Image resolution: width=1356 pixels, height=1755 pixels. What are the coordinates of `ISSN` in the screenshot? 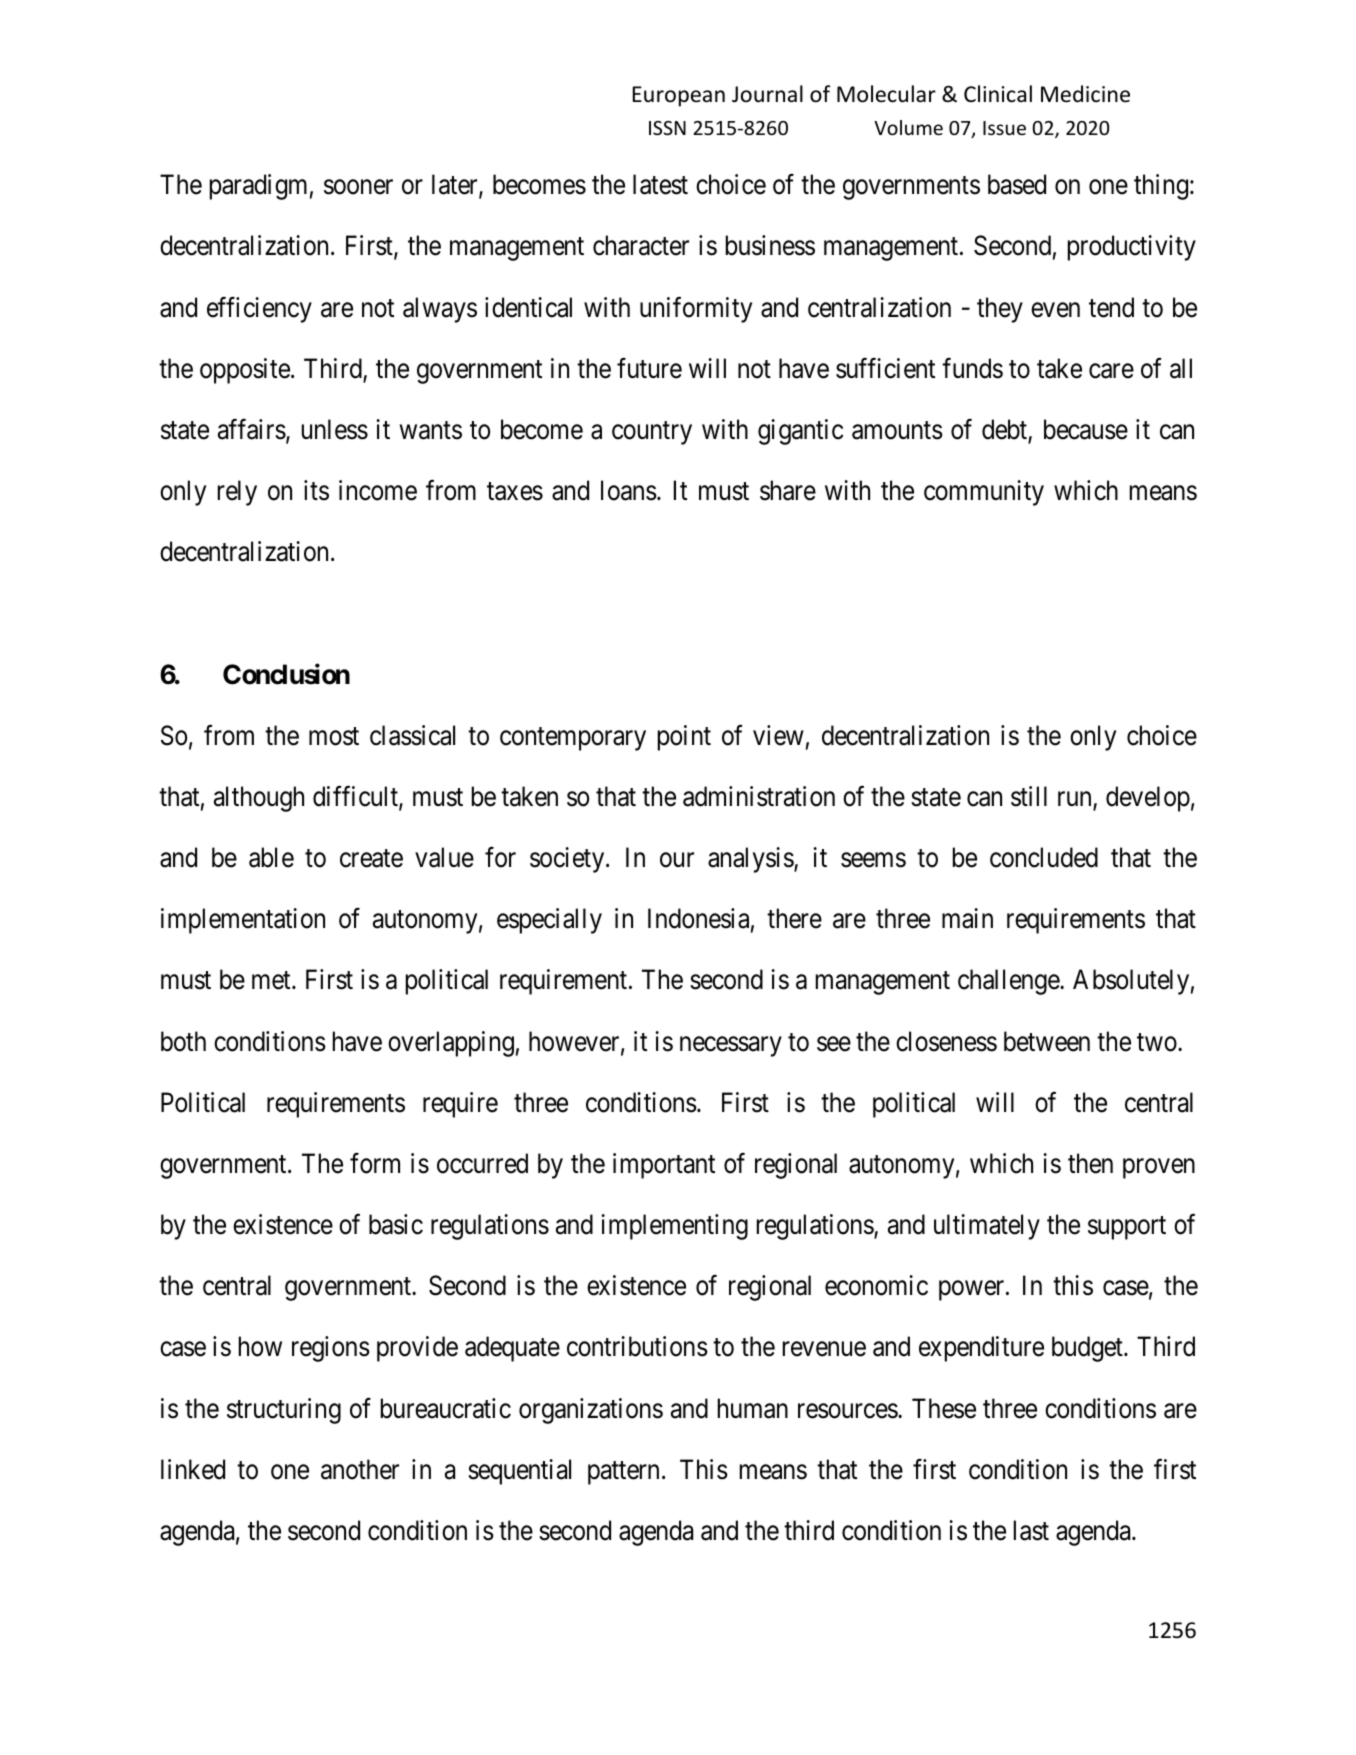 It's located at (667, 128).
